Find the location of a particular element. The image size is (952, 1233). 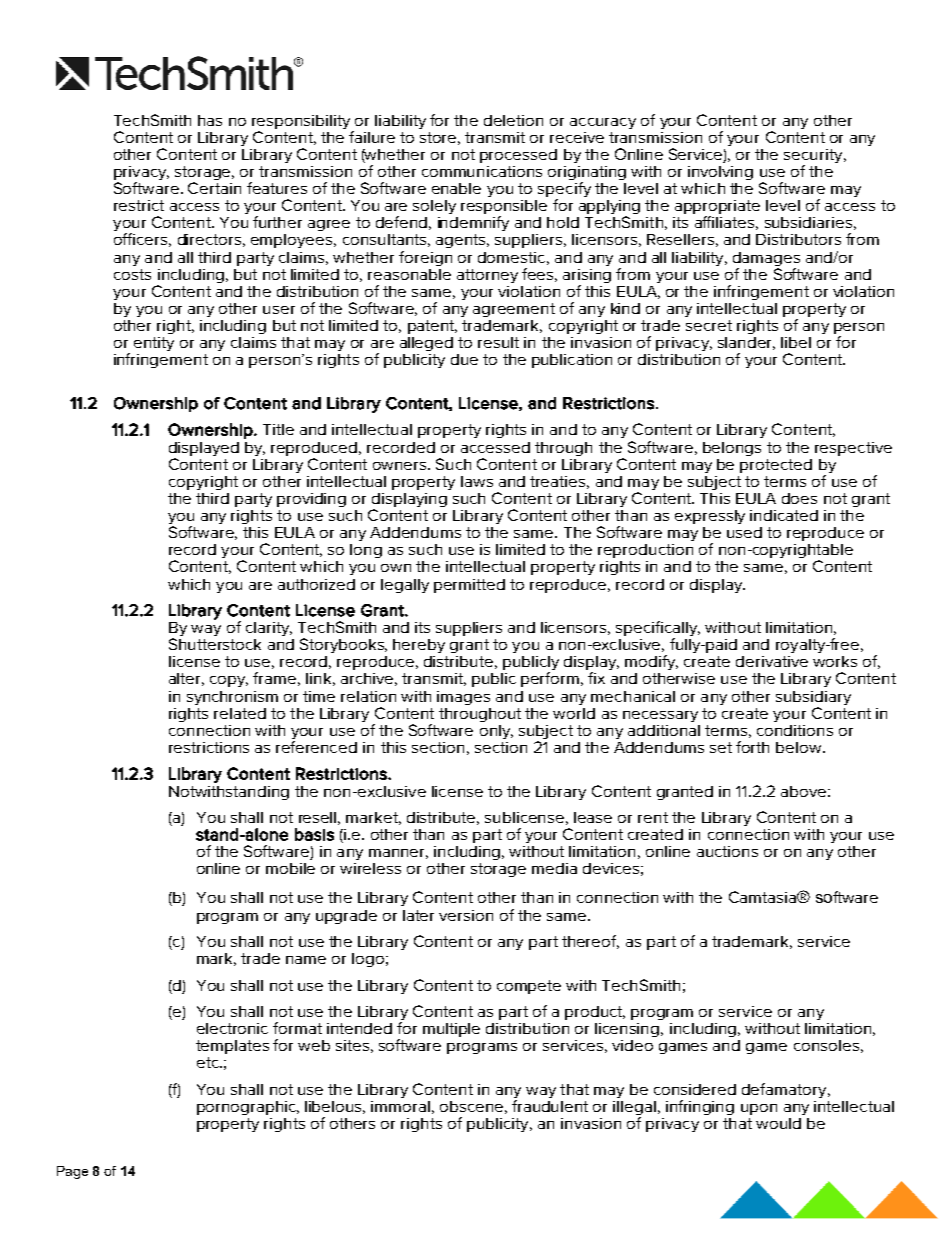

involving is located at coordinates (720, 173).
